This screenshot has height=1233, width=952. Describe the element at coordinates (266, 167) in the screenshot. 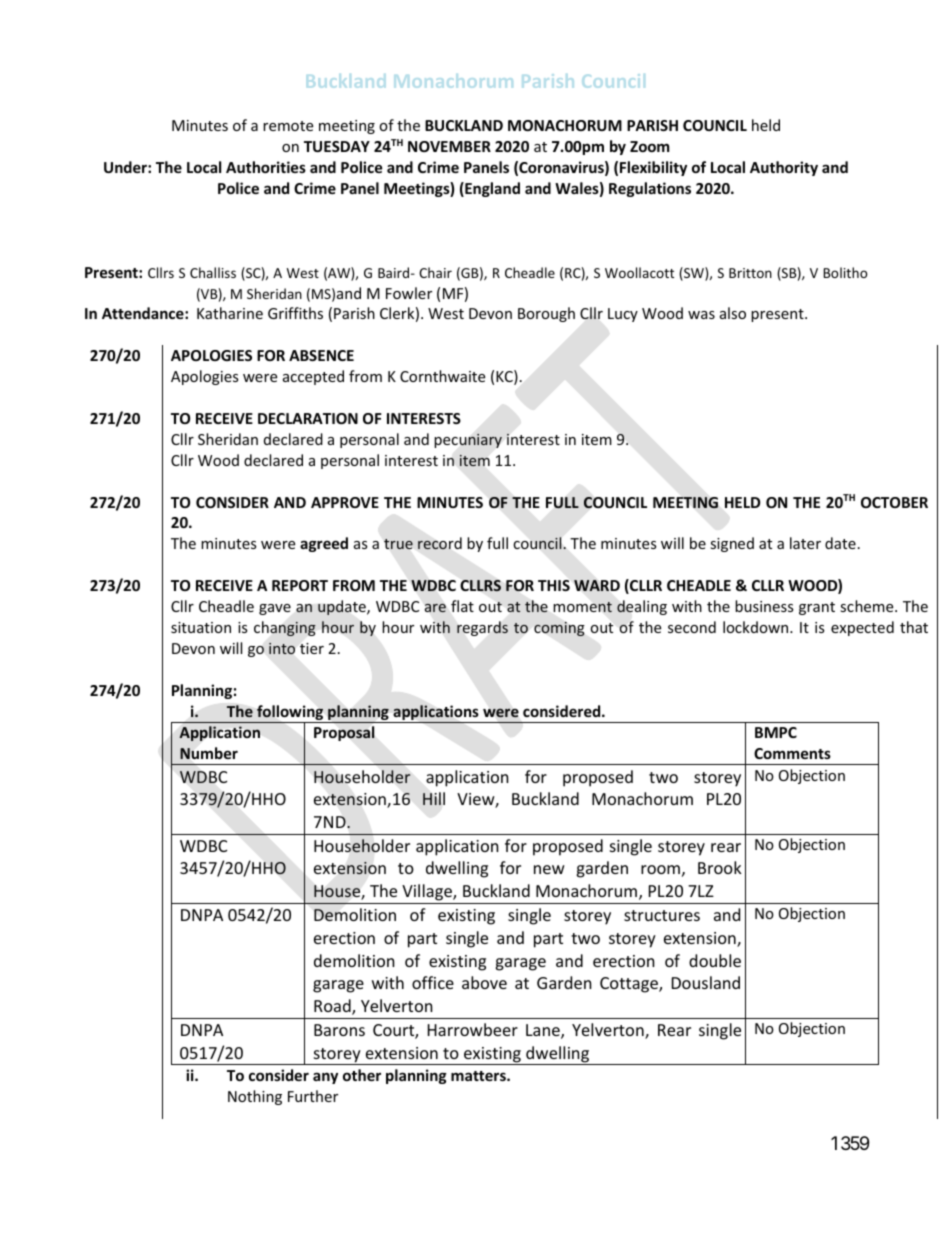

I see `Authorities` at that location.
